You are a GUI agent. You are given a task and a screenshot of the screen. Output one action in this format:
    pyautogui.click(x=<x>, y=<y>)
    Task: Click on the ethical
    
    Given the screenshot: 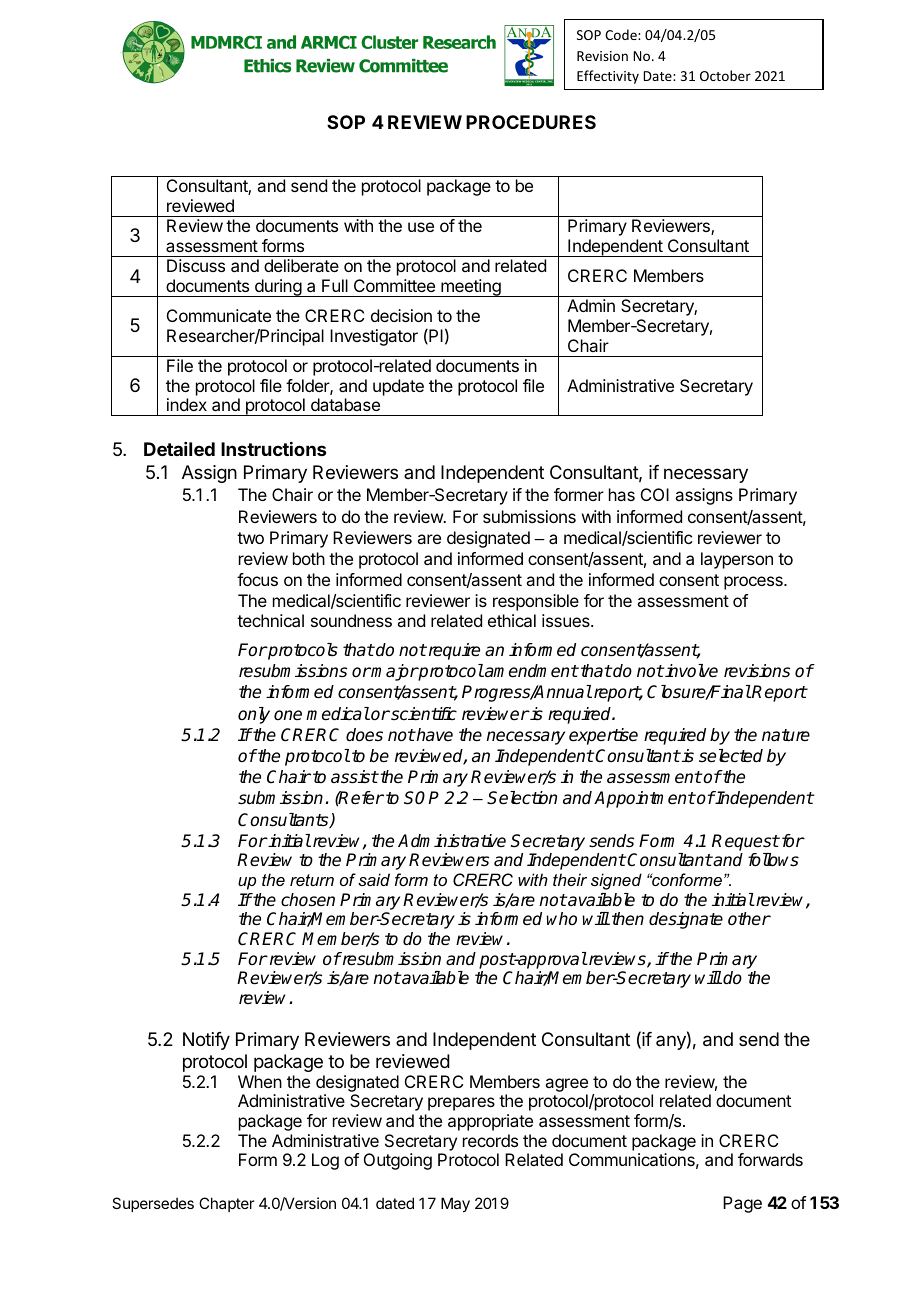 What is the action you would take?
    pyautogui.click(x=512, y=620)
